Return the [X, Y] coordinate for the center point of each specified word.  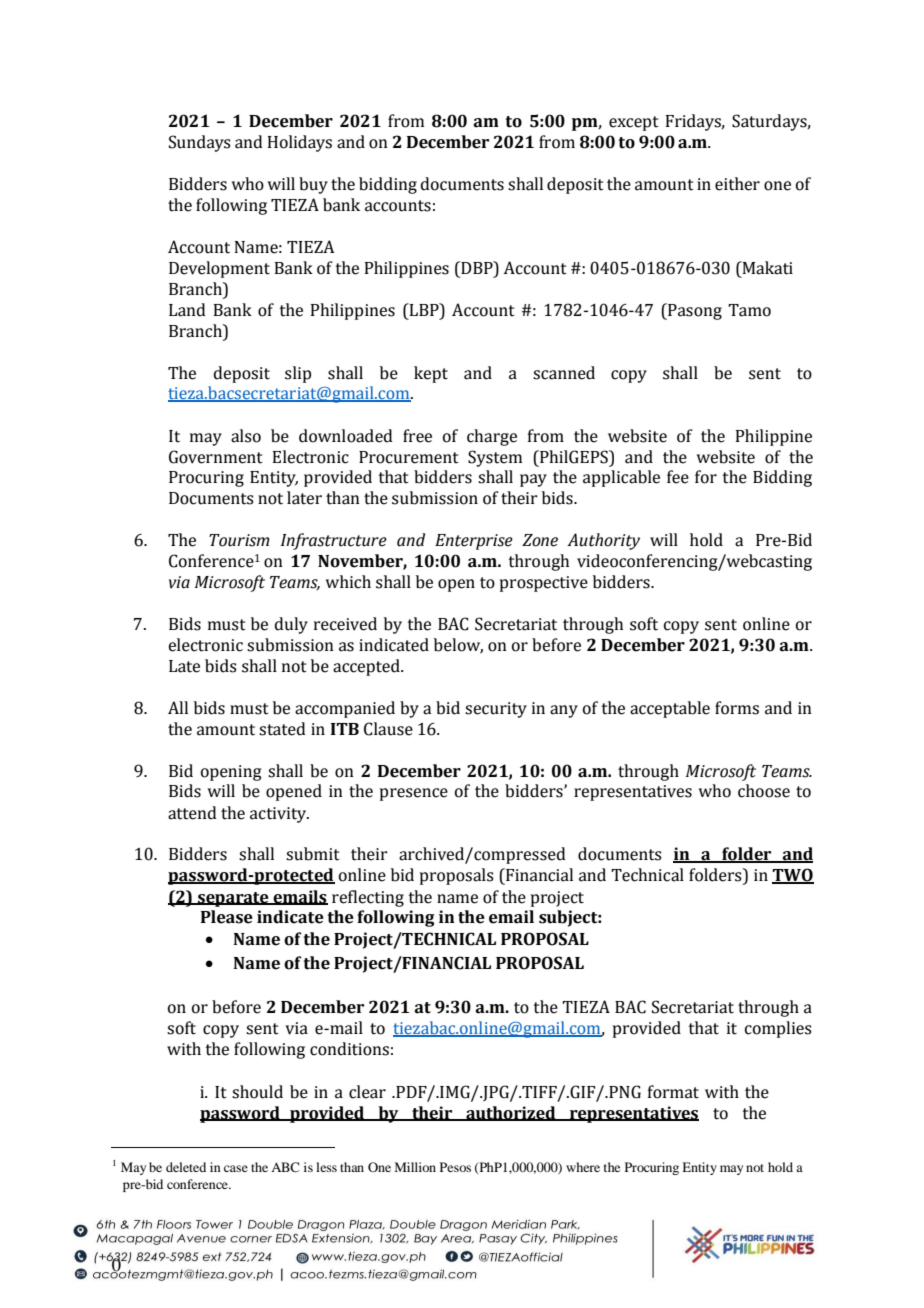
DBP [477, 267]
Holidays [300, 143]
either [737, 184]
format [673, 1092]
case [236, 1168]
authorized [511, 1113]
